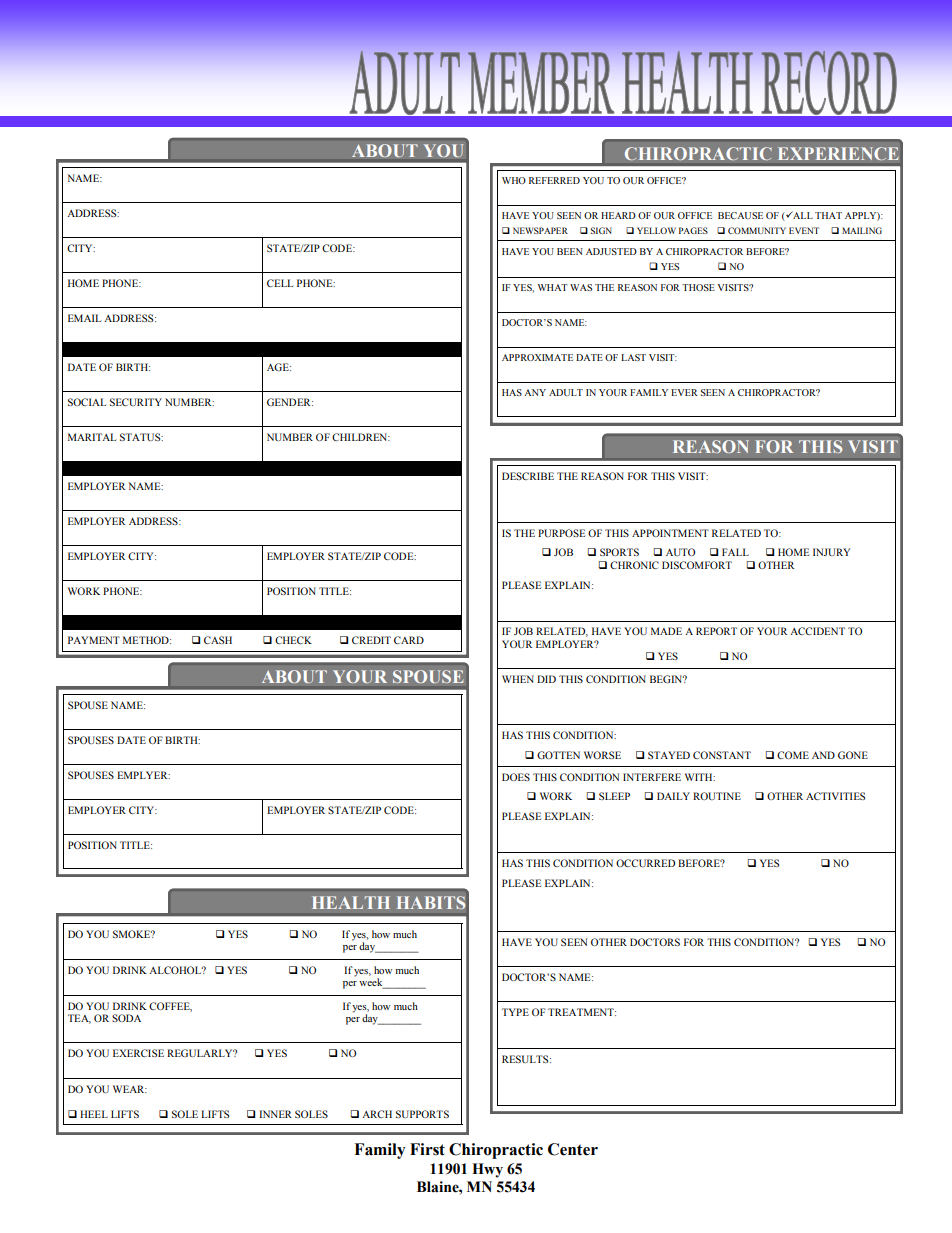 The width and height of the screenshot is (952, 1233). What do you see at coordinates (92, 437) in the screenshot?
I see `MARITAL` at bounding box center [92, 437].
